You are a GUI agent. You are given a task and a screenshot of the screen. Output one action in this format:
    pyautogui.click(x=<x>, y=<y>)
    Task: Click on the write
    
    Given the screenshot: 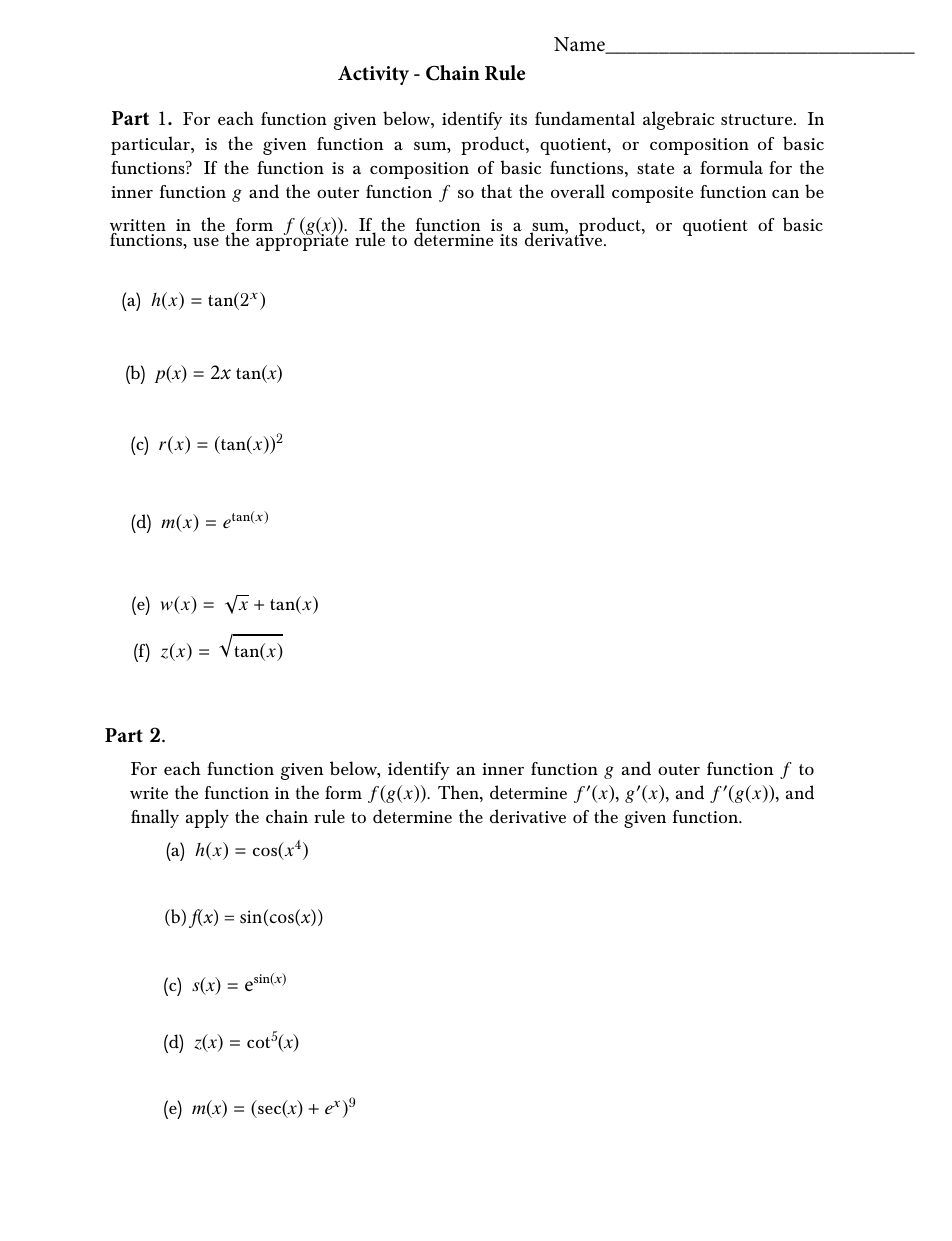 What is the action you would take?
    pyautogui.click(x=149, y=793)
